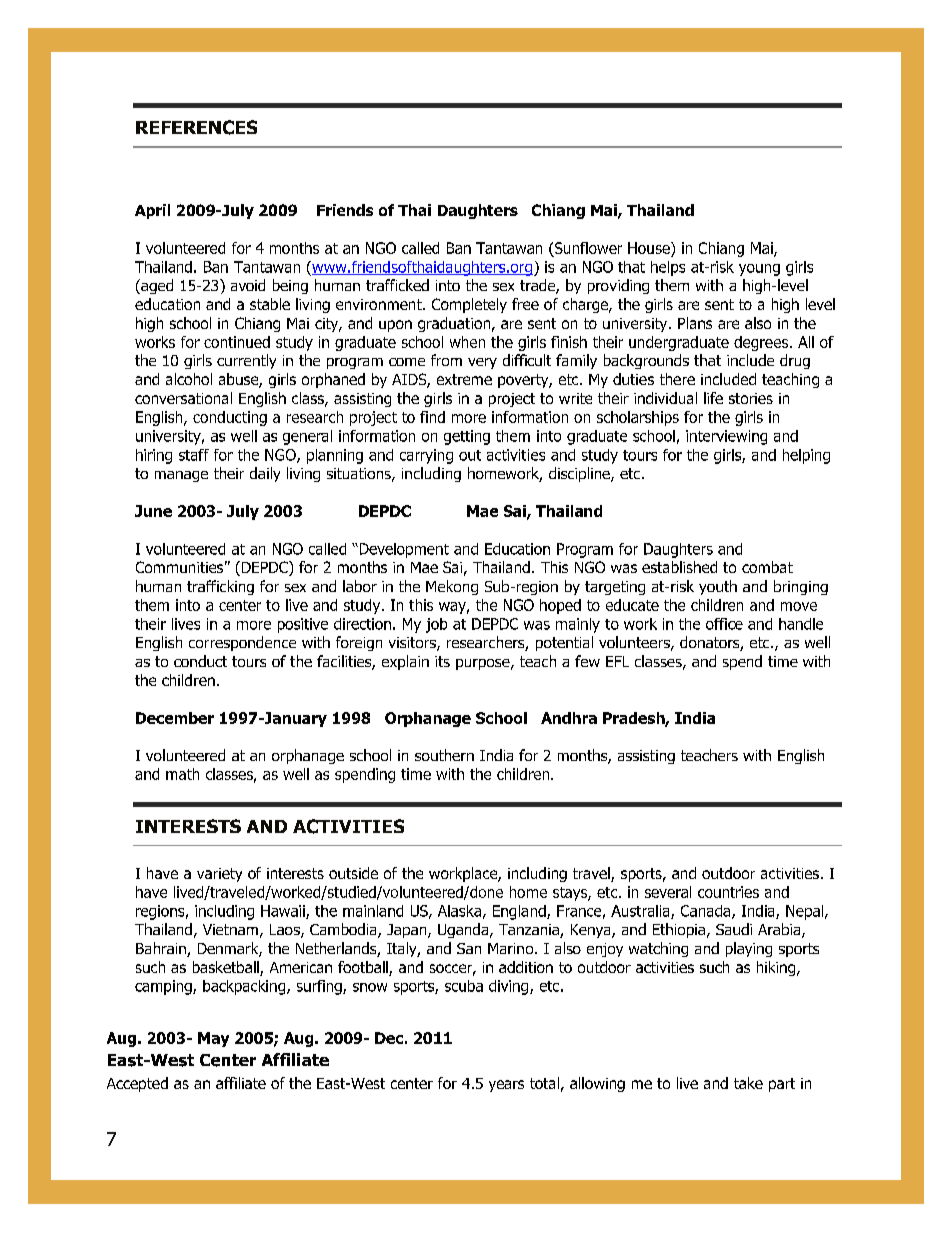  Describe the element at coordinates (397, 285) in the document. I see `trafficked` at that location.
